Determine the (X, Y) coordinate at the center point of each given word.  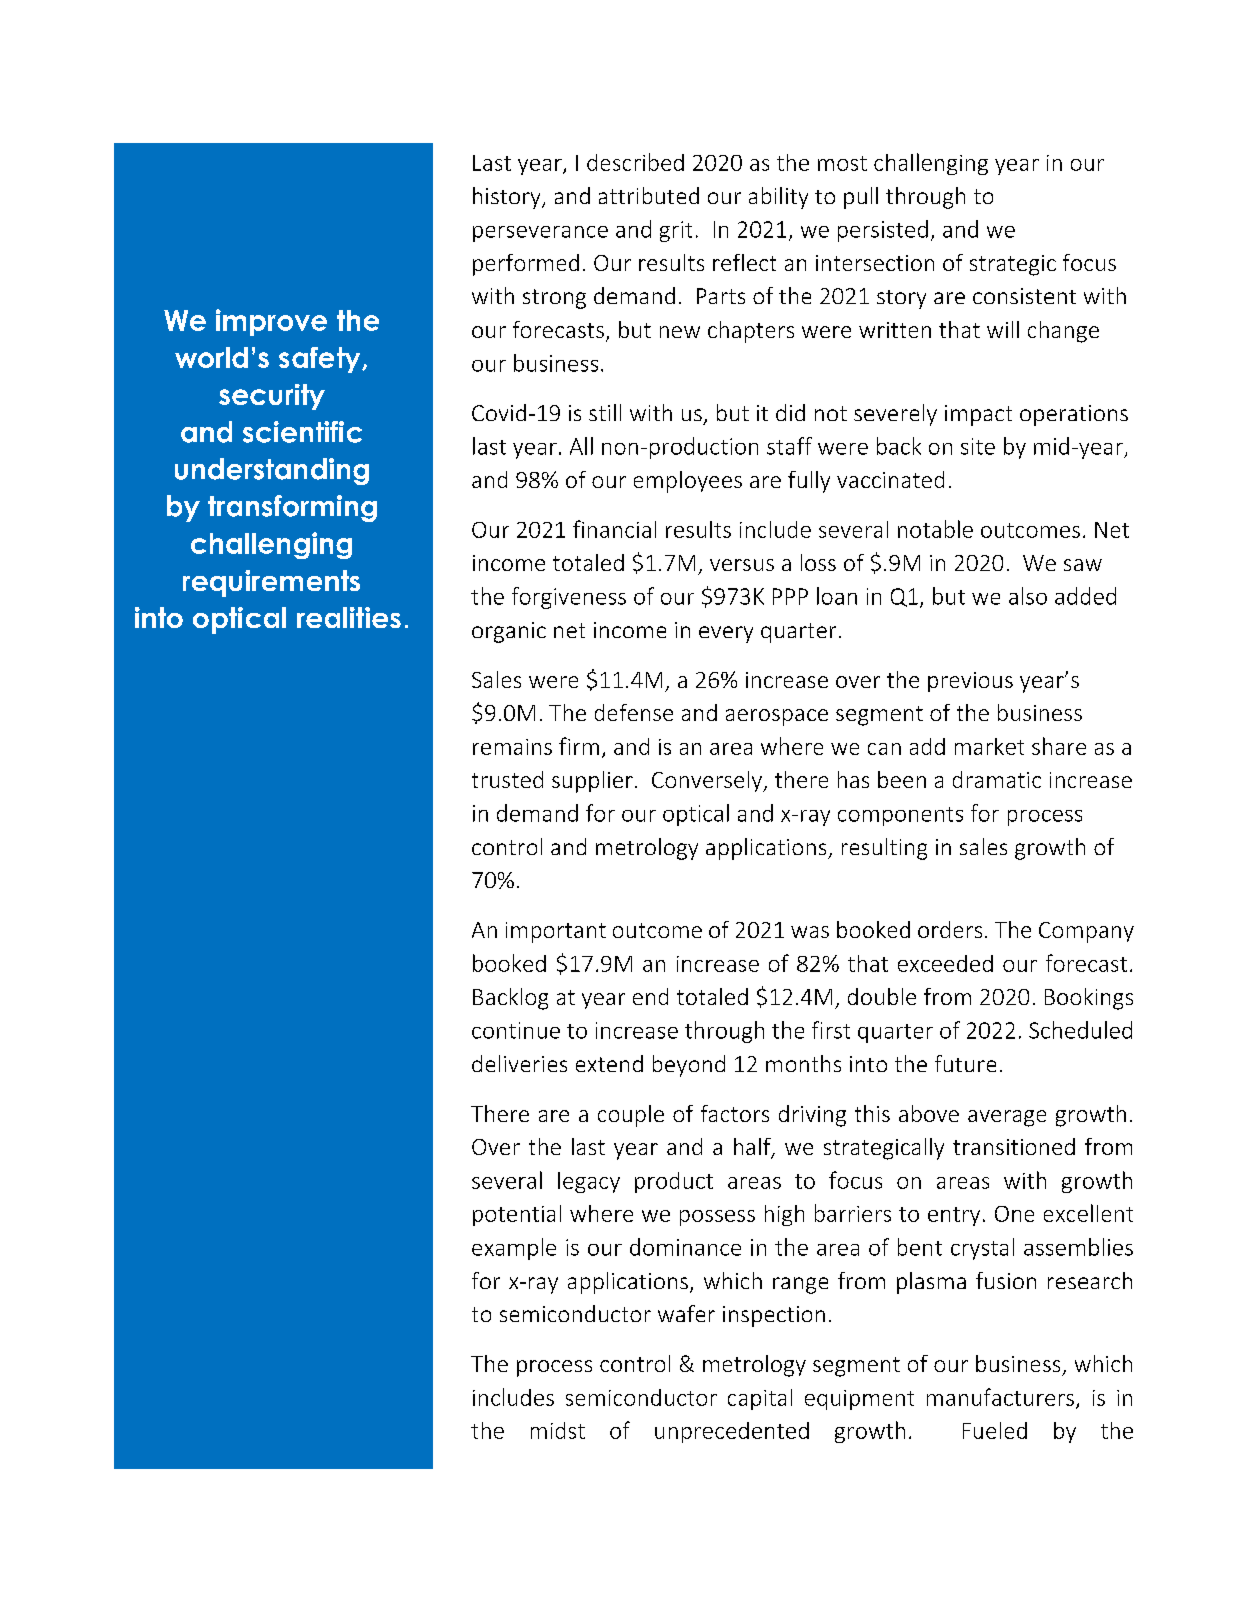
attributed (649, 195)
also (1028, 596)
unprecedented (732, 1432)
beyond (689, 1066)
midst (558, 1430)
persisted (883, 231)
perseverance (540, 234)
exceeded (945, 963)
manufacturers (1000, 1397)
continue (516, 1030)
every (726, 634)
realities (349, 617)
